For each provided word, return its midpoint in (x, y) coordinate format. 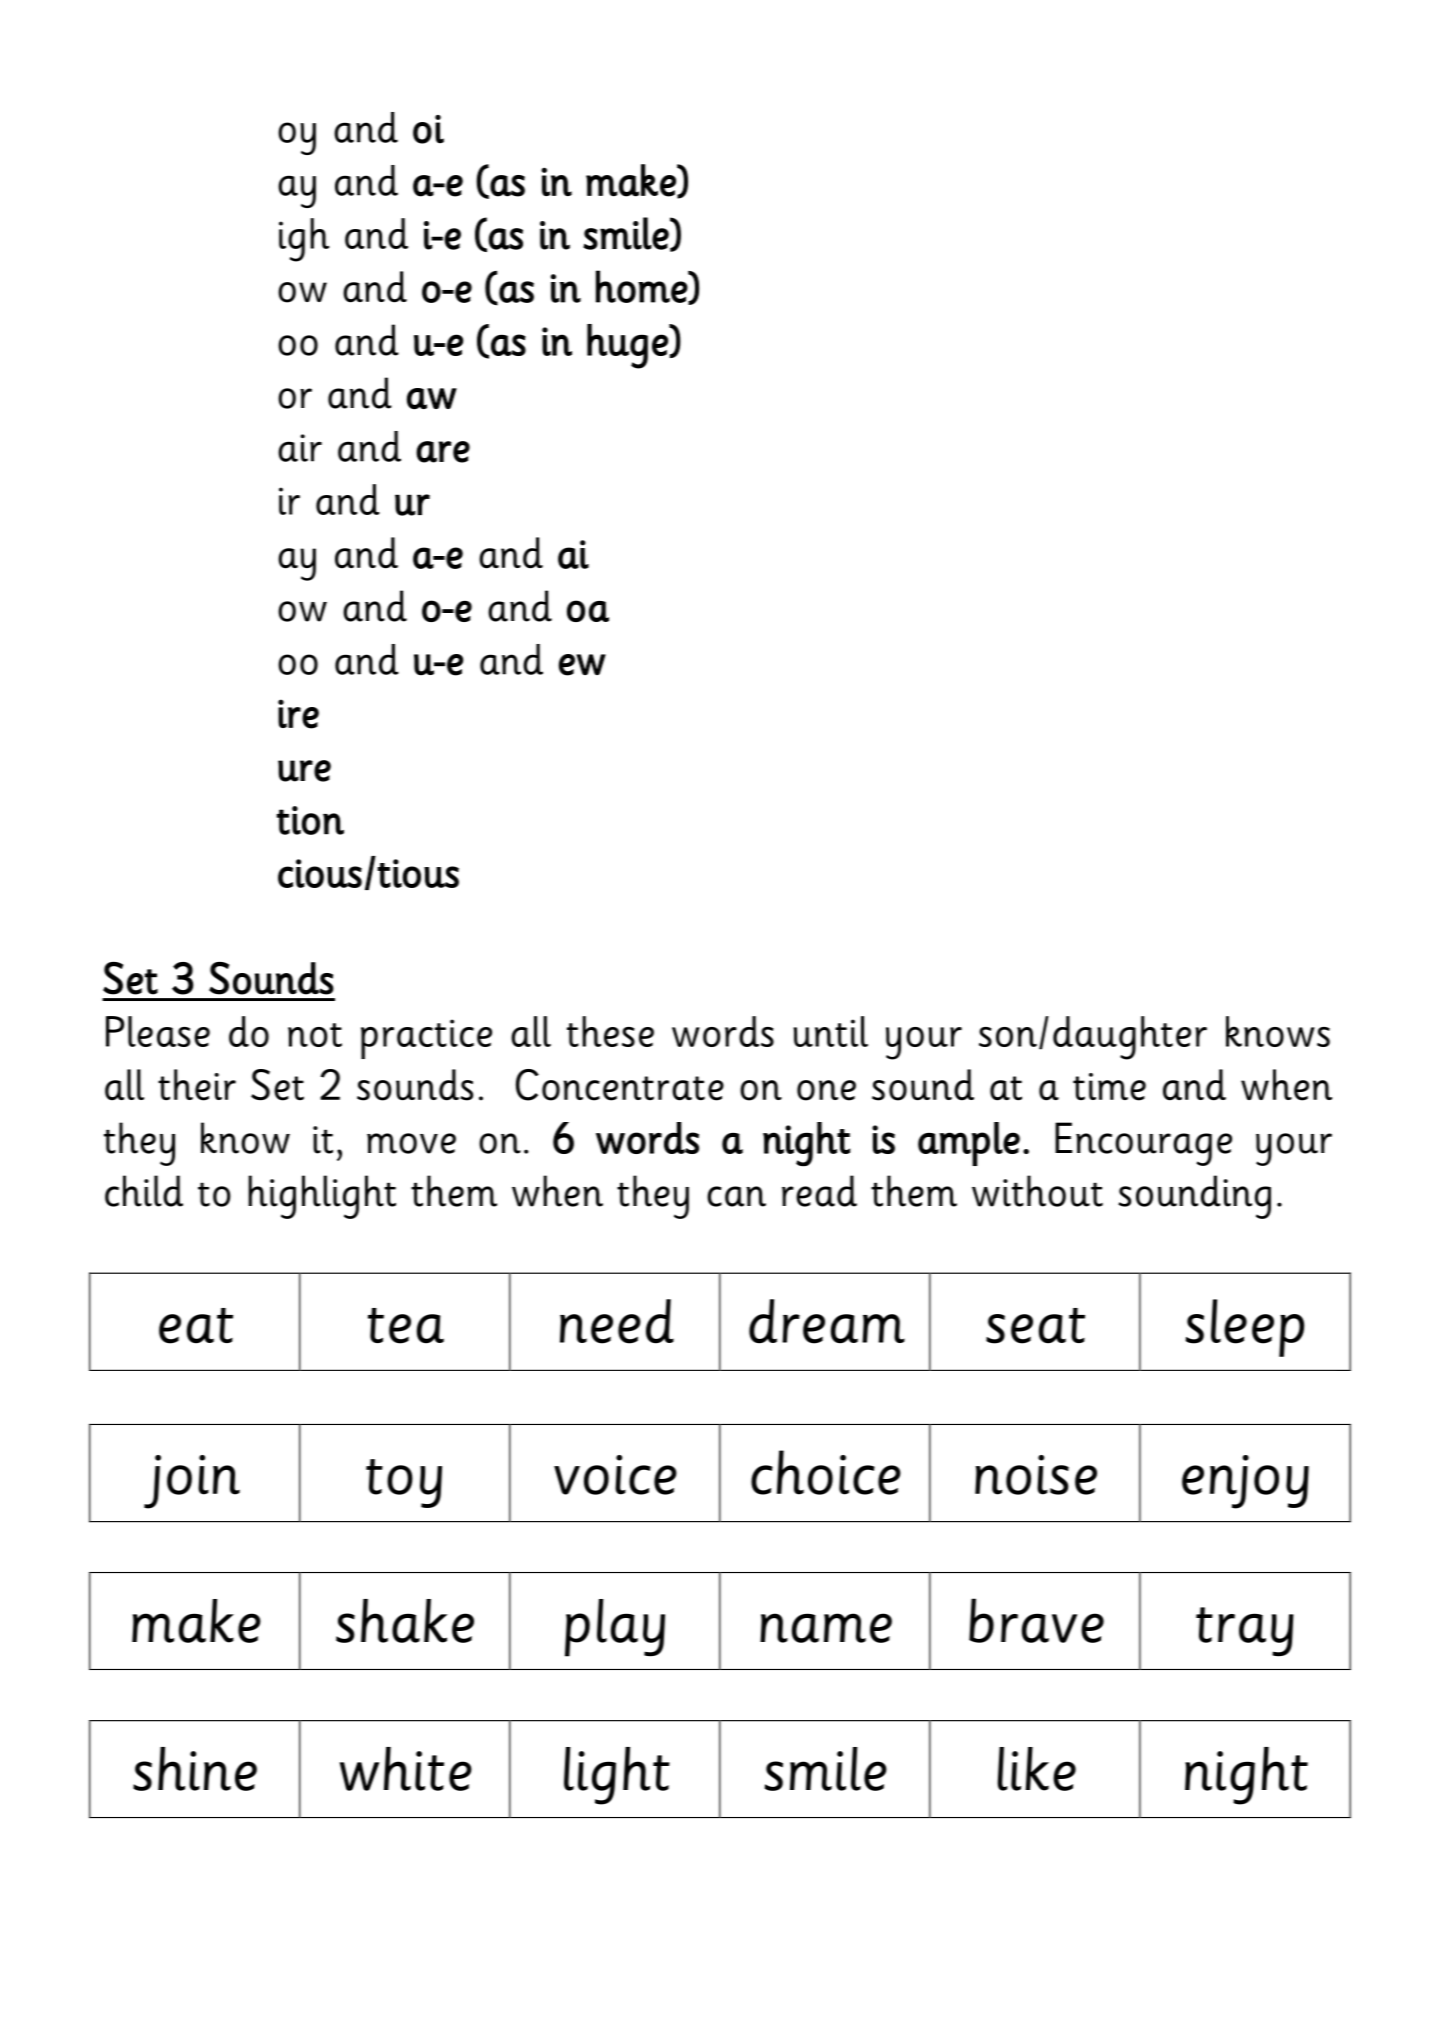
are (443, 452)
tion (310, 820)
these (610, 1031)
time (1109, 1087)
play (615, 1628)
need (617, 1321)
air (300, 448)
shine (195, 1769)
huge (628, 346)
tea (406, 1326)
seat (1035, 1326)
